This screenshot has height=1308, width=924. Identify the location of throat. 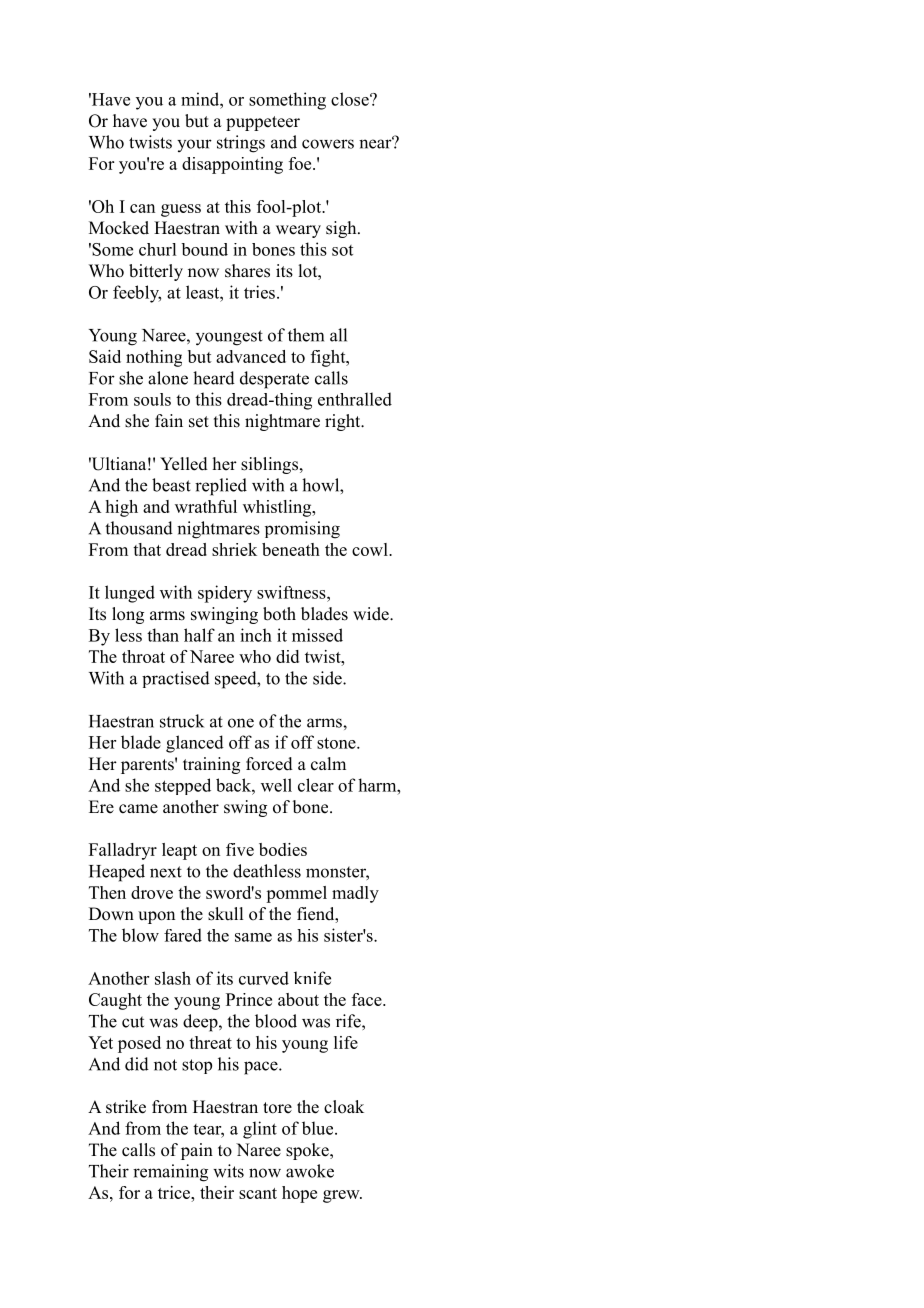
(143, 656).
